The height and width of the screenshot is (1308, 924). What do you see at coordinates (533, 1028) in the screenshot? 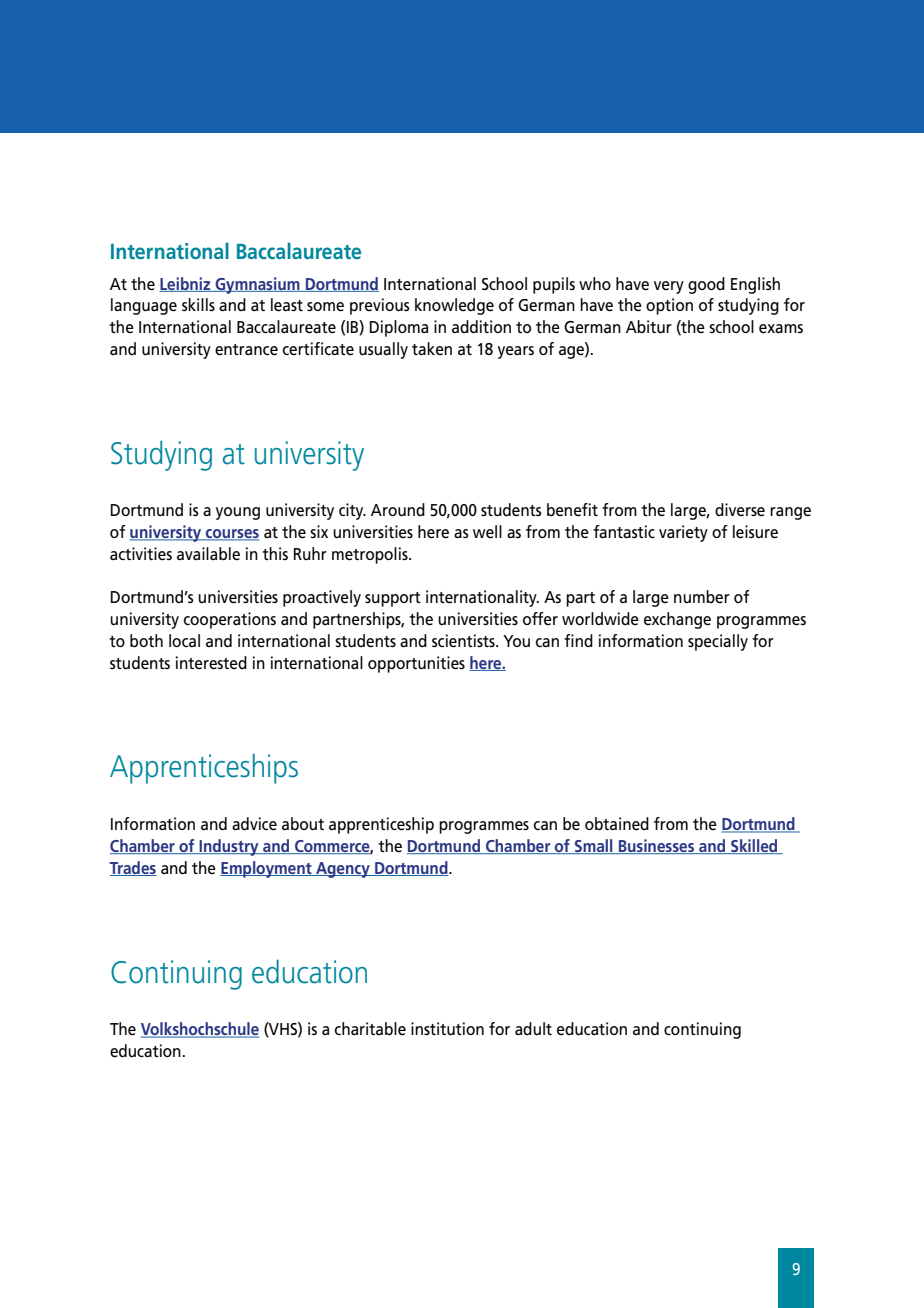
I see `adult` at bounding box center [533, 1028].
